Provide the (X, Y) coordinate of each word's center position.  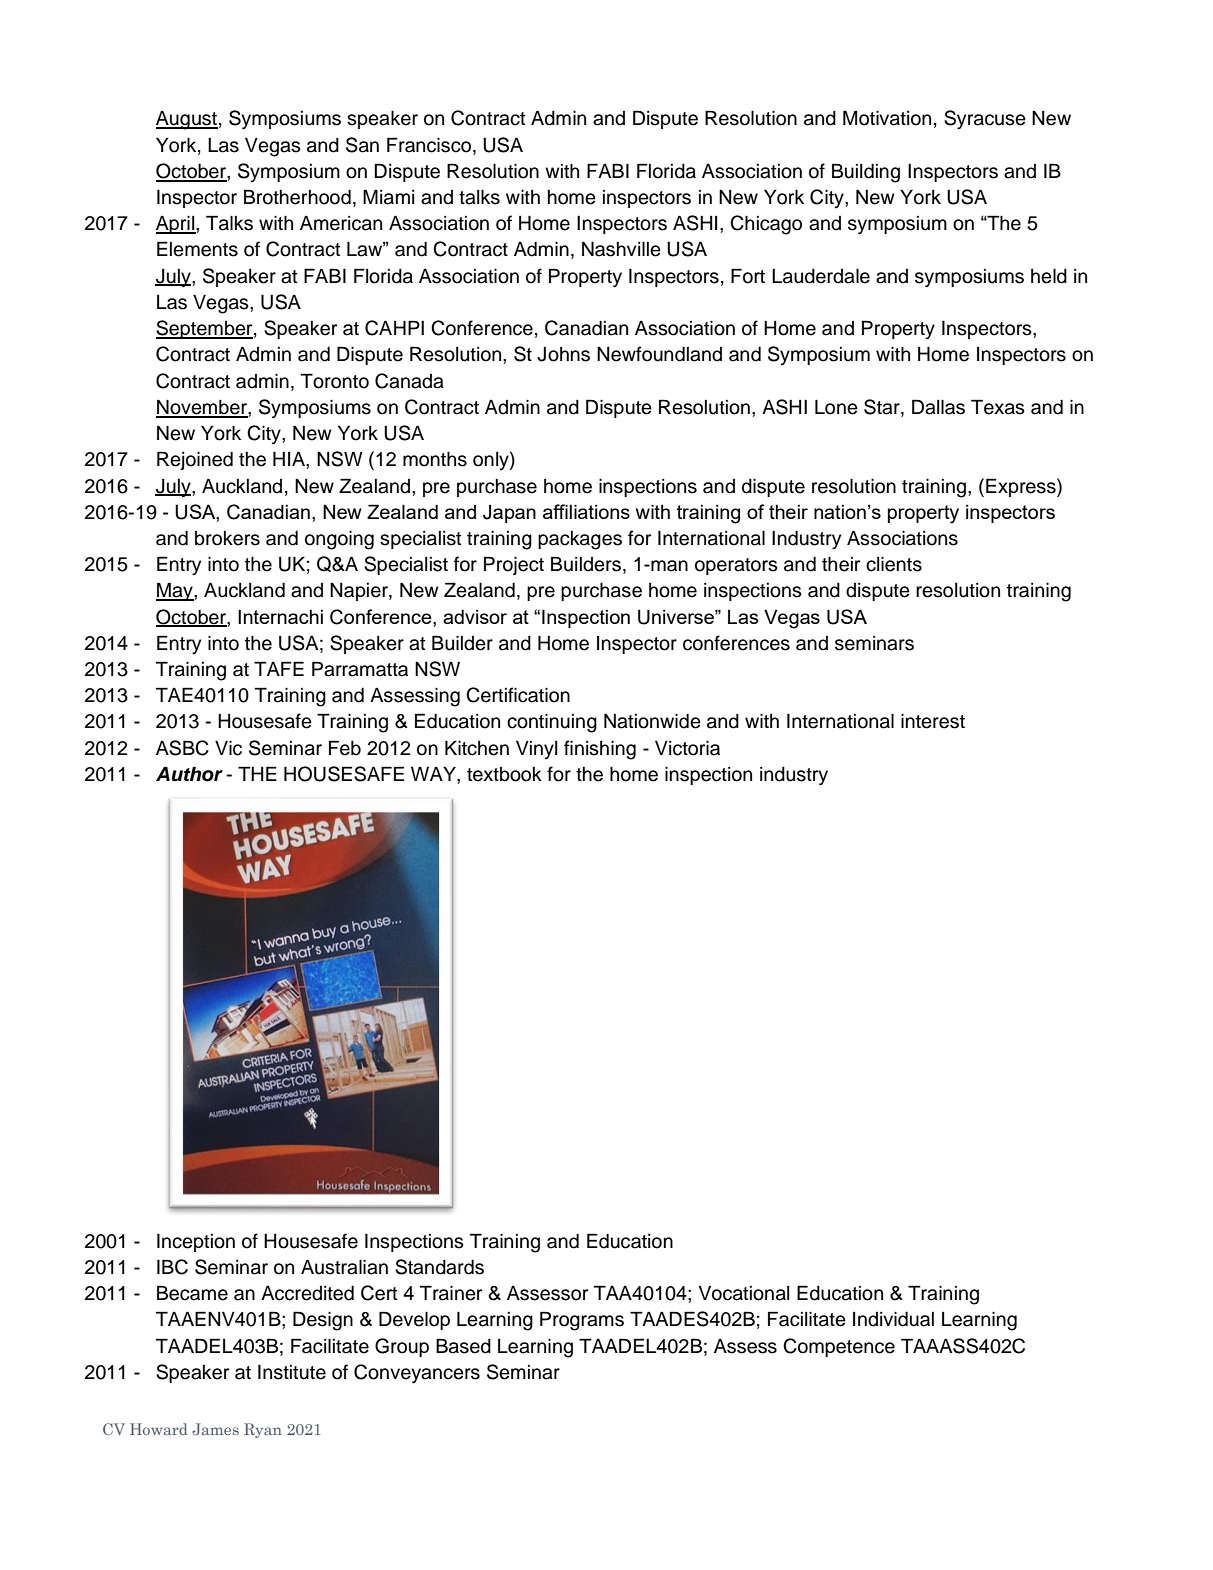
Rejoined (195, 460)
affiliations (586, 511)
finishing (600, 750)
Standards (439, 1267)
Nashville (621, 249)
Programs (582, 1321)
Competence (839, 1347)
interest (933, 721)
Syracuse (985, 120)
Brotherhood (297, 197)
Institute (292, 1372)
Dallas (938, 407)
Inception (196, 1242)
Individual (893, 1319)
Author (189, 774)
